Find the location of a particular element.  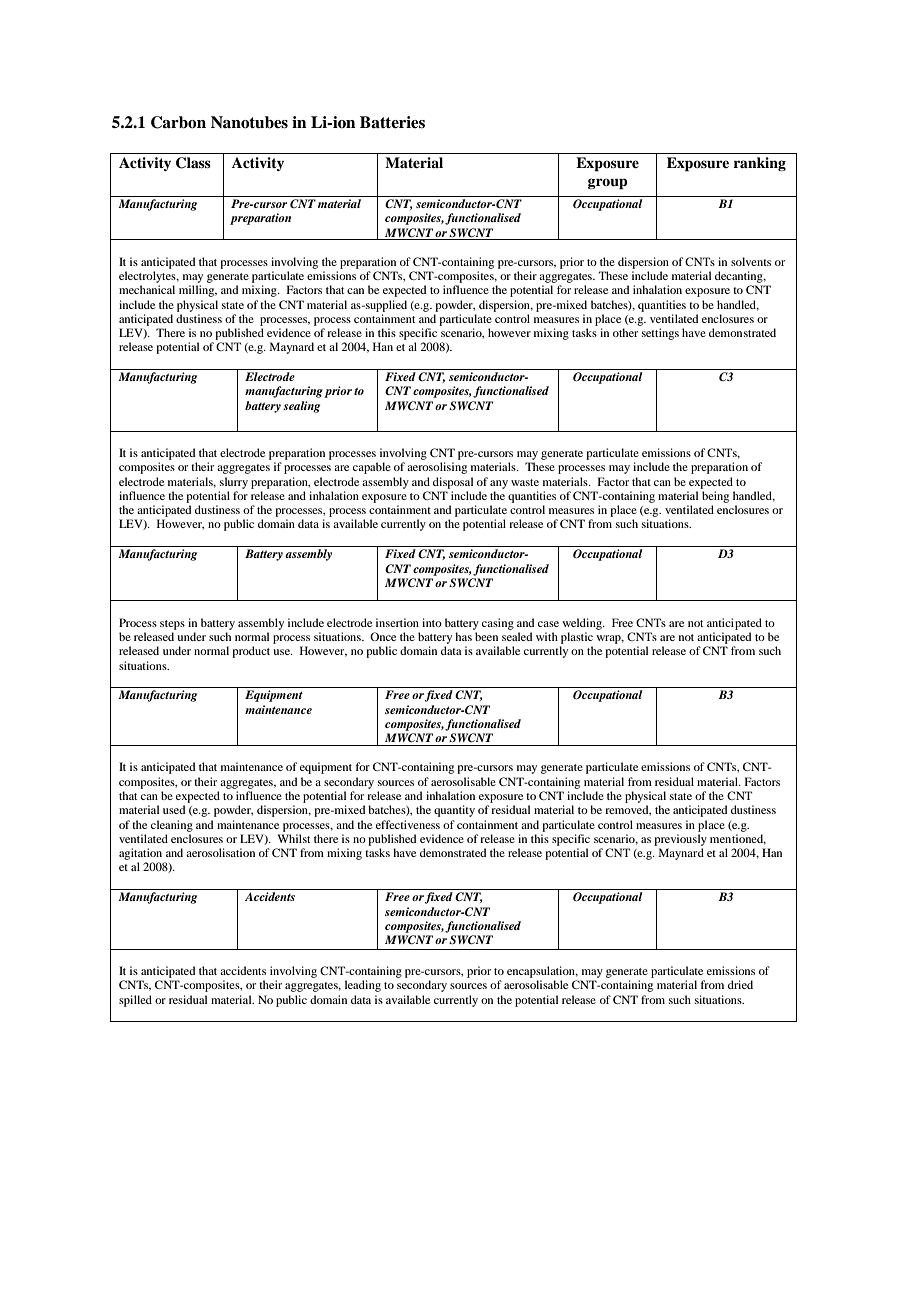

previously is located at coordinates (680, 840).
